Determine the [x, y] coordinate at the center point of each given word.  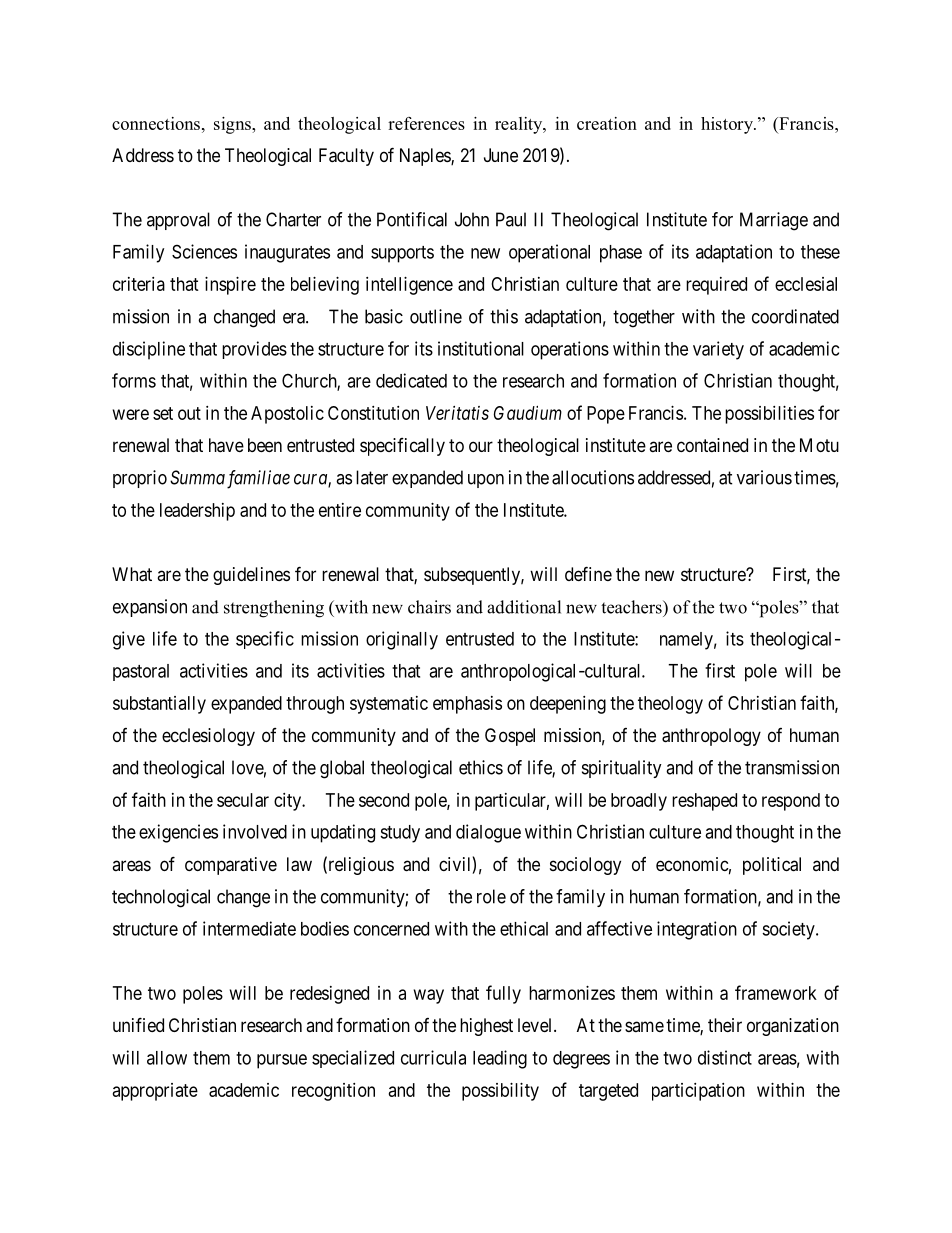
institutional [481, 348]
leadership [197, 512]
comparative [231, 866]
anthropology [711, 737]
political [772, 866]
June [501, 155]
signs [233, 125]
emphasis [467, 705]
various [764, 477]
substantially [159, 705]
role [491, 896]
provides [254, 350]
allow [167, 1058]
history [728, 125]
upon [486, 481]
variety [718, 350]
